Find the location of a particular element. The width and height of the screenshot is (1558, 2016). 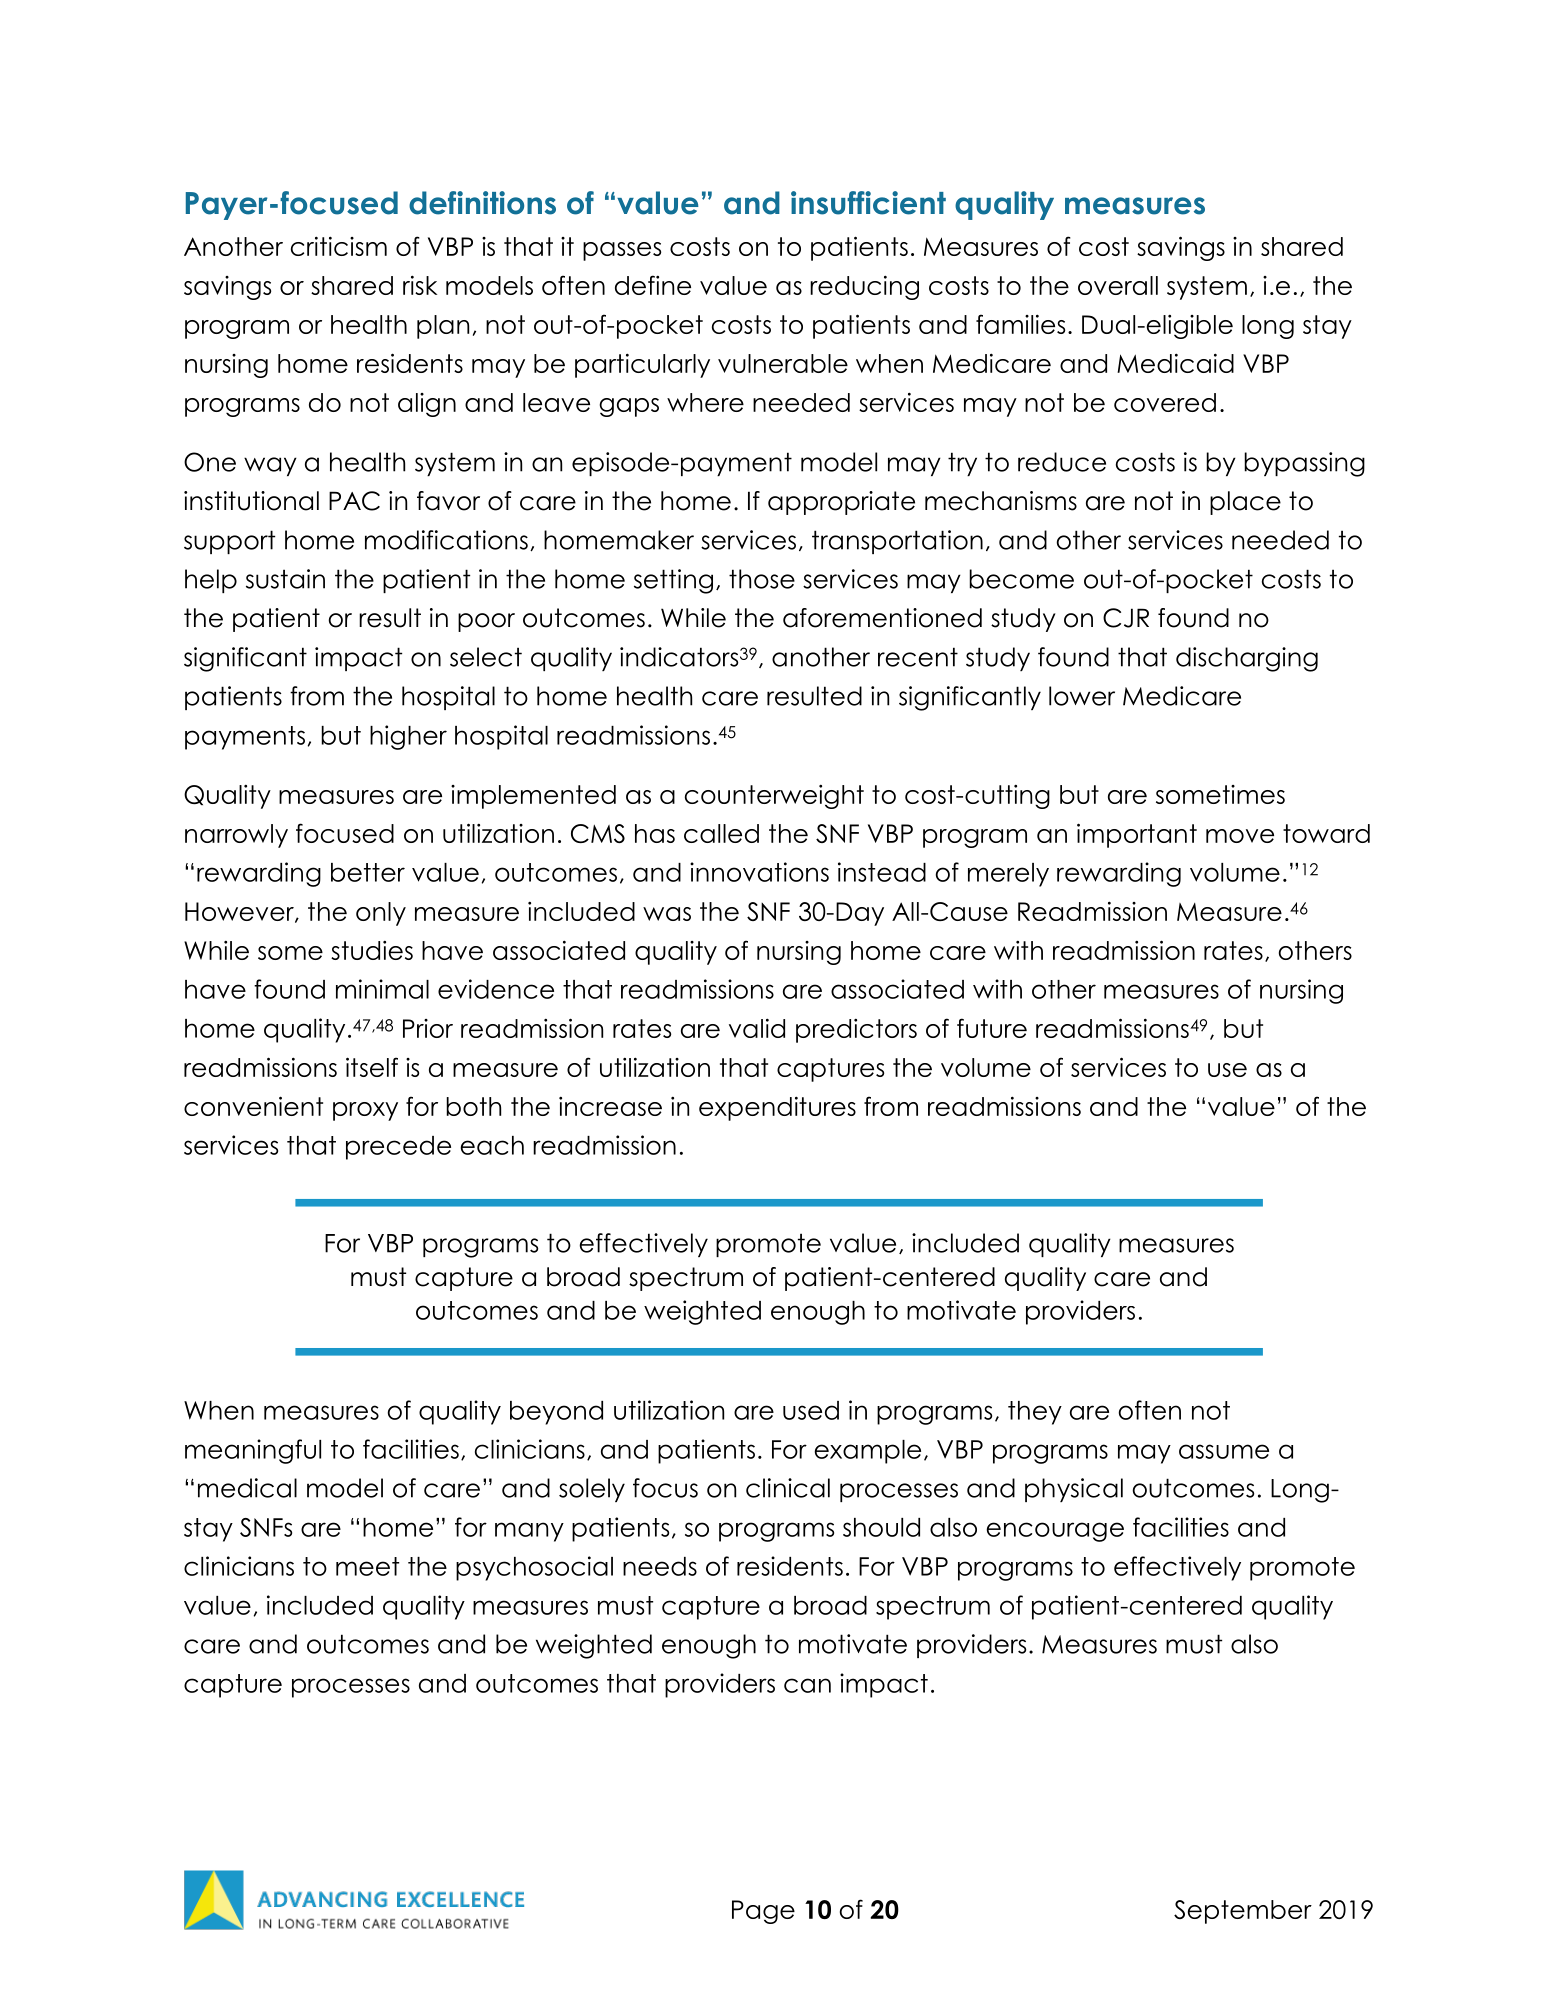

Page is located at coordinates (763, 1912).
